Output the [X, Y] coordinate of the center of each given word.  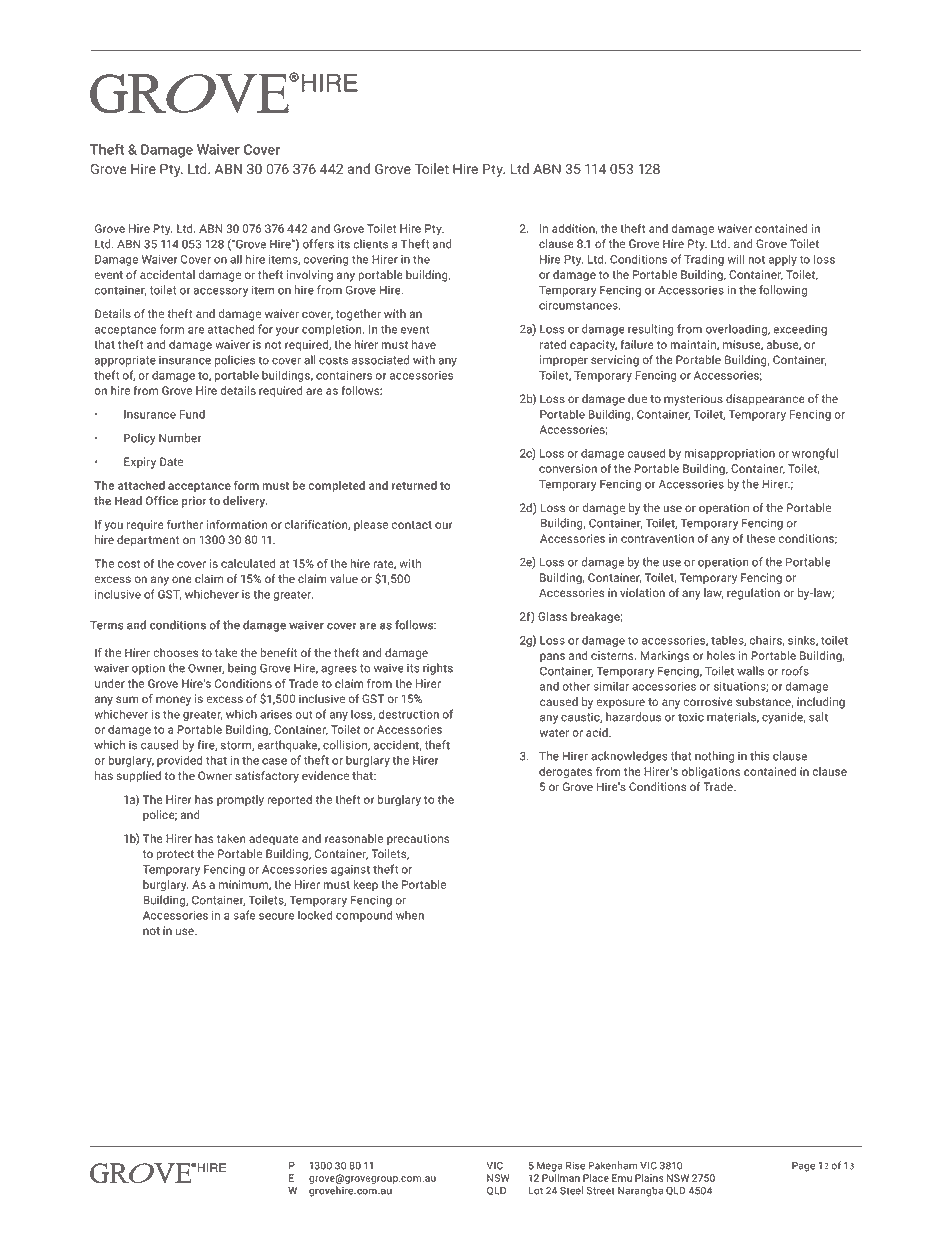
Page [803, 1167]
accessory [221, 292]
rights [438, 669]
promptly [240, 801]
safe [244, 915]
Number [180, 438]
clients [370, 244]
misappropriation [729, 454]
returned [414, 485]
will [736, 259]
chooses [175, 652]
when [410, 915]
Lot [535, 1191]
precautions [418, 839]
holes [721, 655]
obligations [711, 773]
